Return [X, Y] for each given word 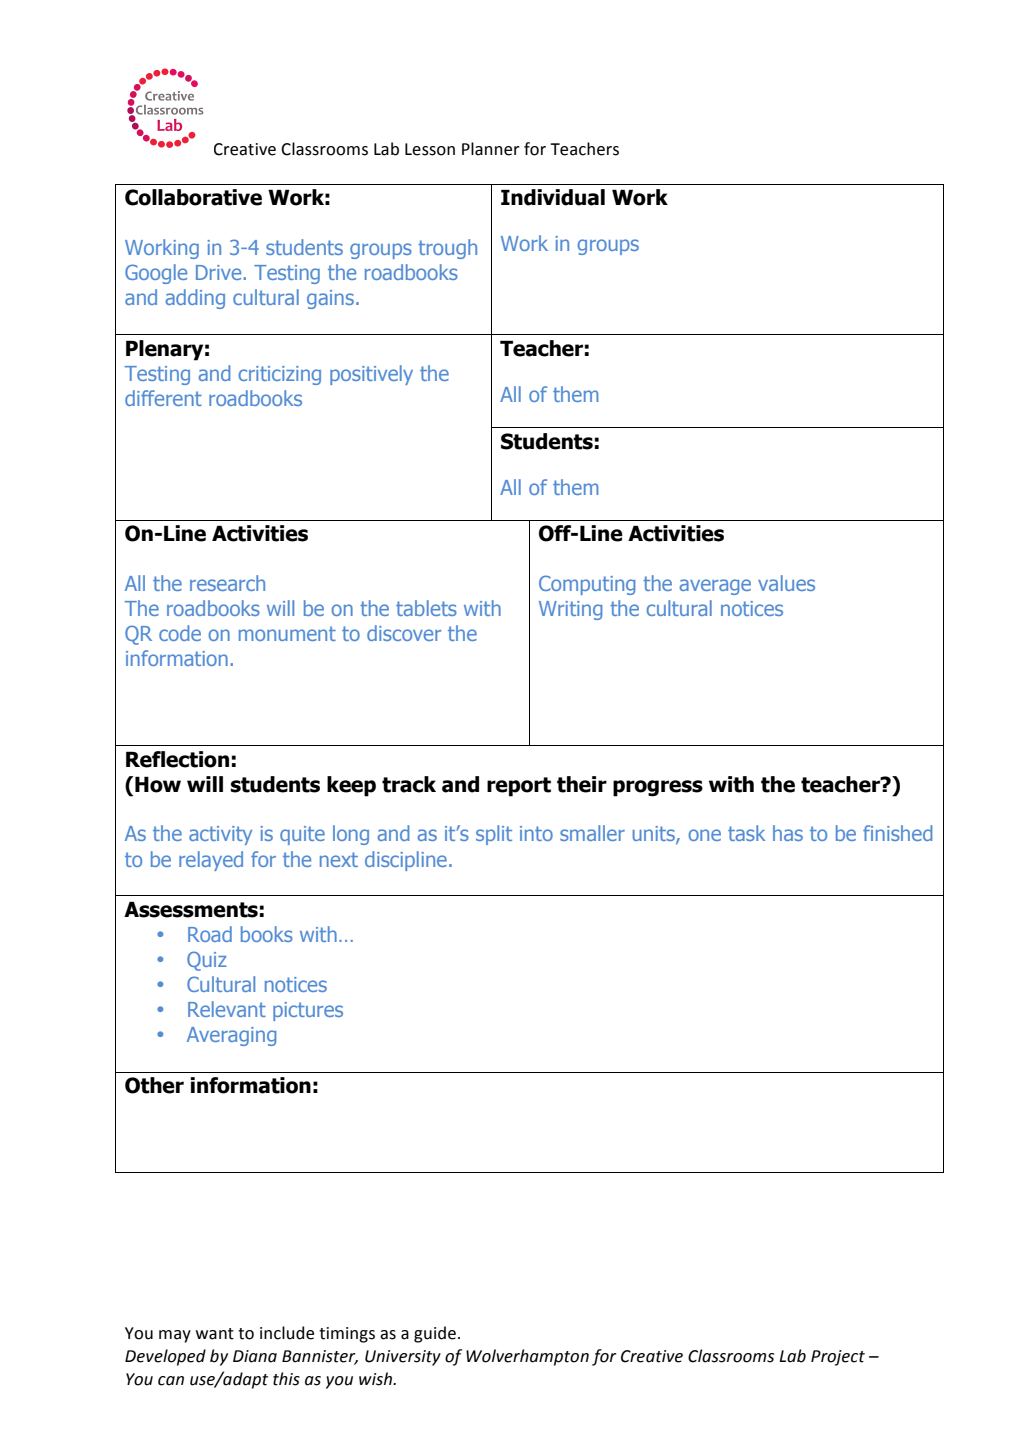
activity [220, 835]
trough [447, 249]
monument [287, 633]
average [715, 587]
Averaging [231, 1036]
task [746, 833]
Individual [553, 197]
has [788, 833]
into [536, 833]
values [786, 583]
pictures [308, 1011]
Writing [570, 610]
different [163, 398]
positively [371, 375]
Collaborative [193, 197]
